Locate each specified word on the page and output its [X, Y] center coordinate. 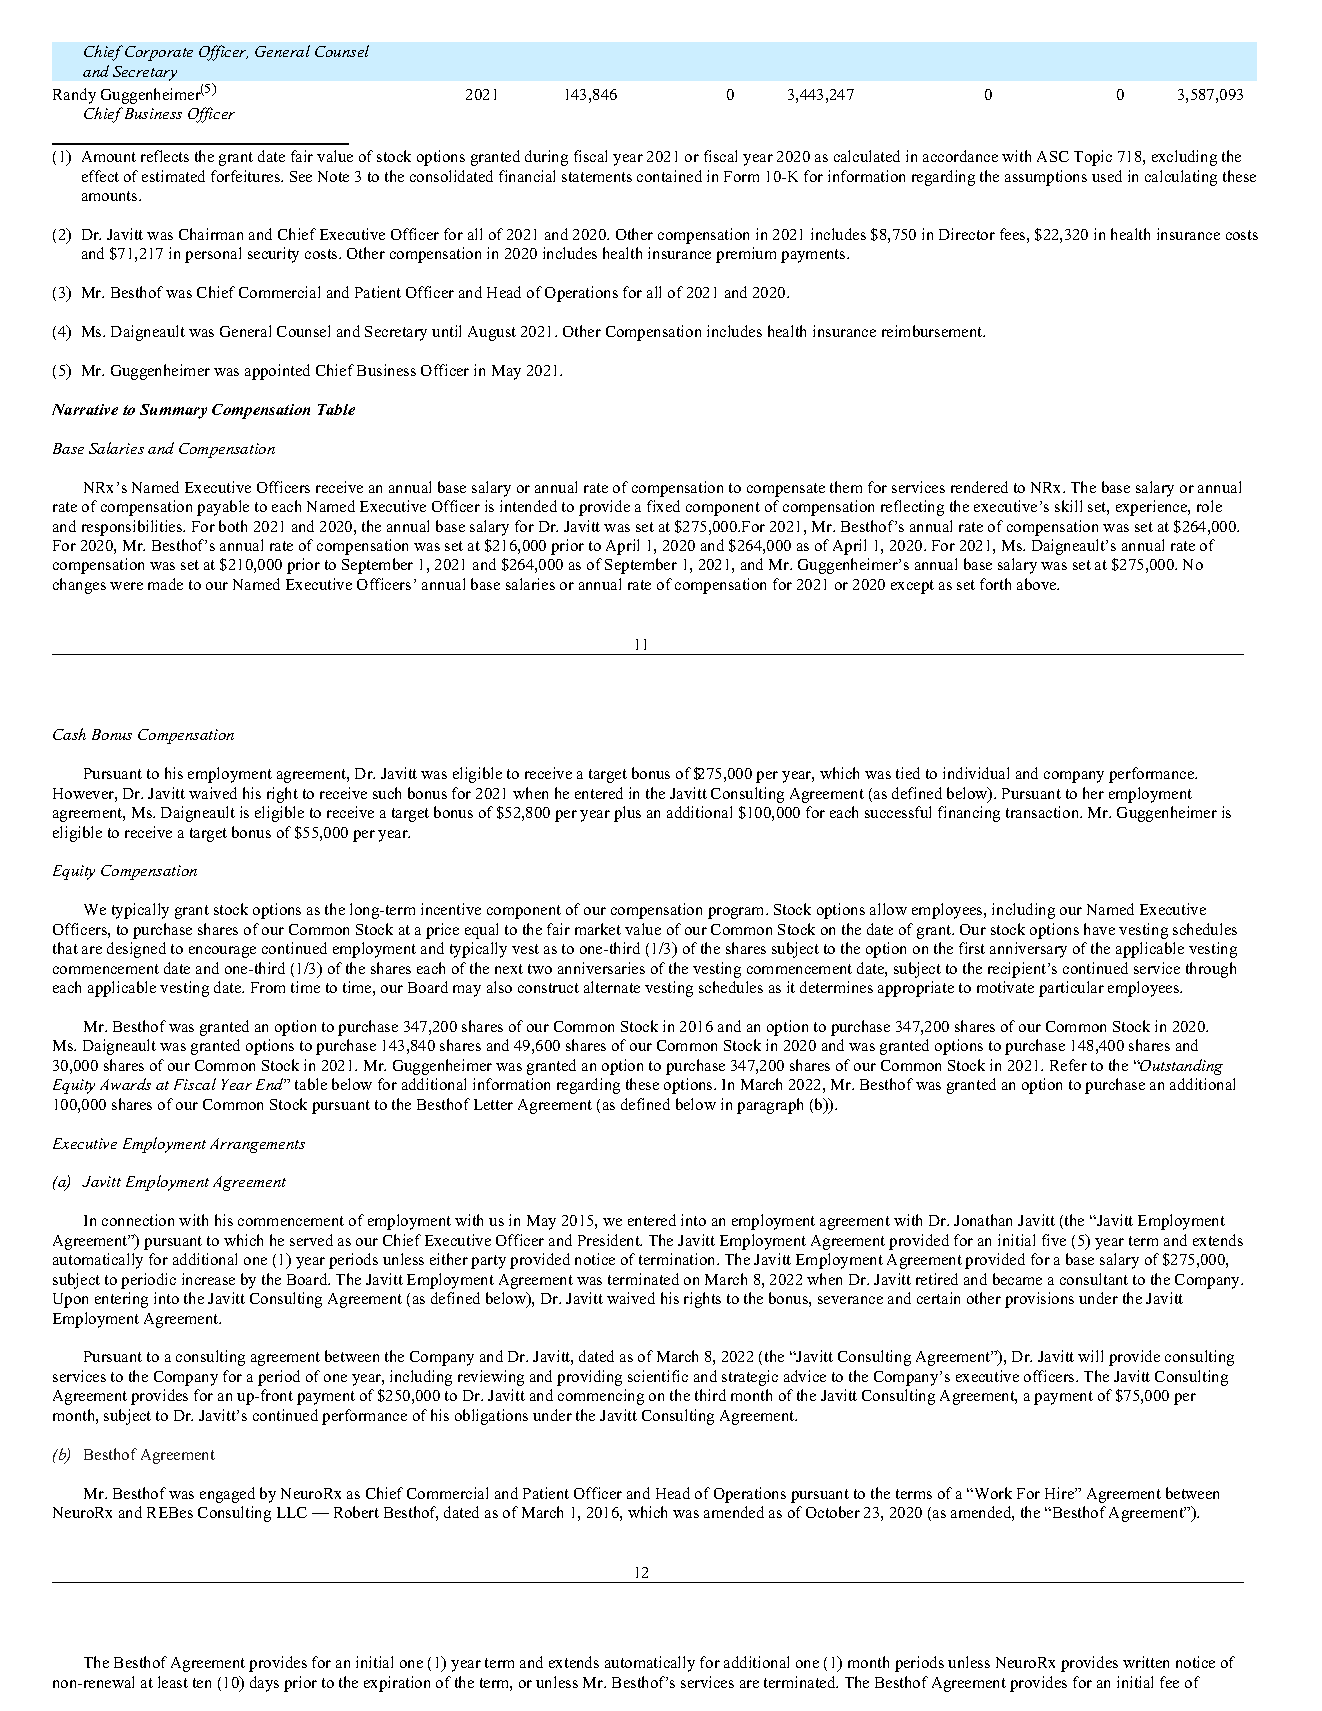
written [1146, 1662]
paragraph [770, 1106]
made [165, 584]
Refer [1068, 1065]
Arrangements [257, 1145]
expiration [397, 1684]
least [173, 1682]
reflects [165, 156]
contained [669, 176]
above [1038, 584]
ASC [1053, 156]
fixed [663, 506]
